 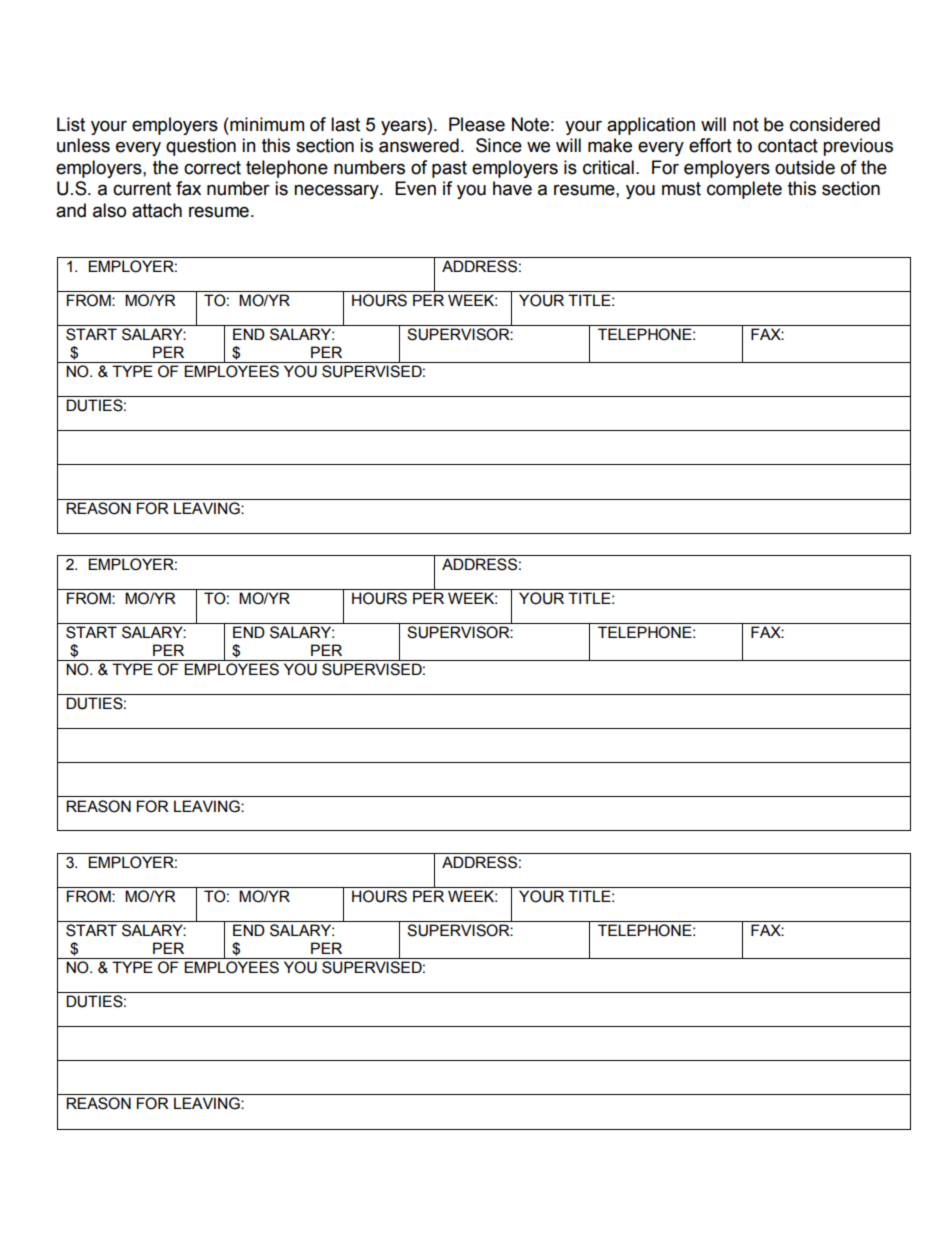 I want to click on List, so click(x=71, y=124).
